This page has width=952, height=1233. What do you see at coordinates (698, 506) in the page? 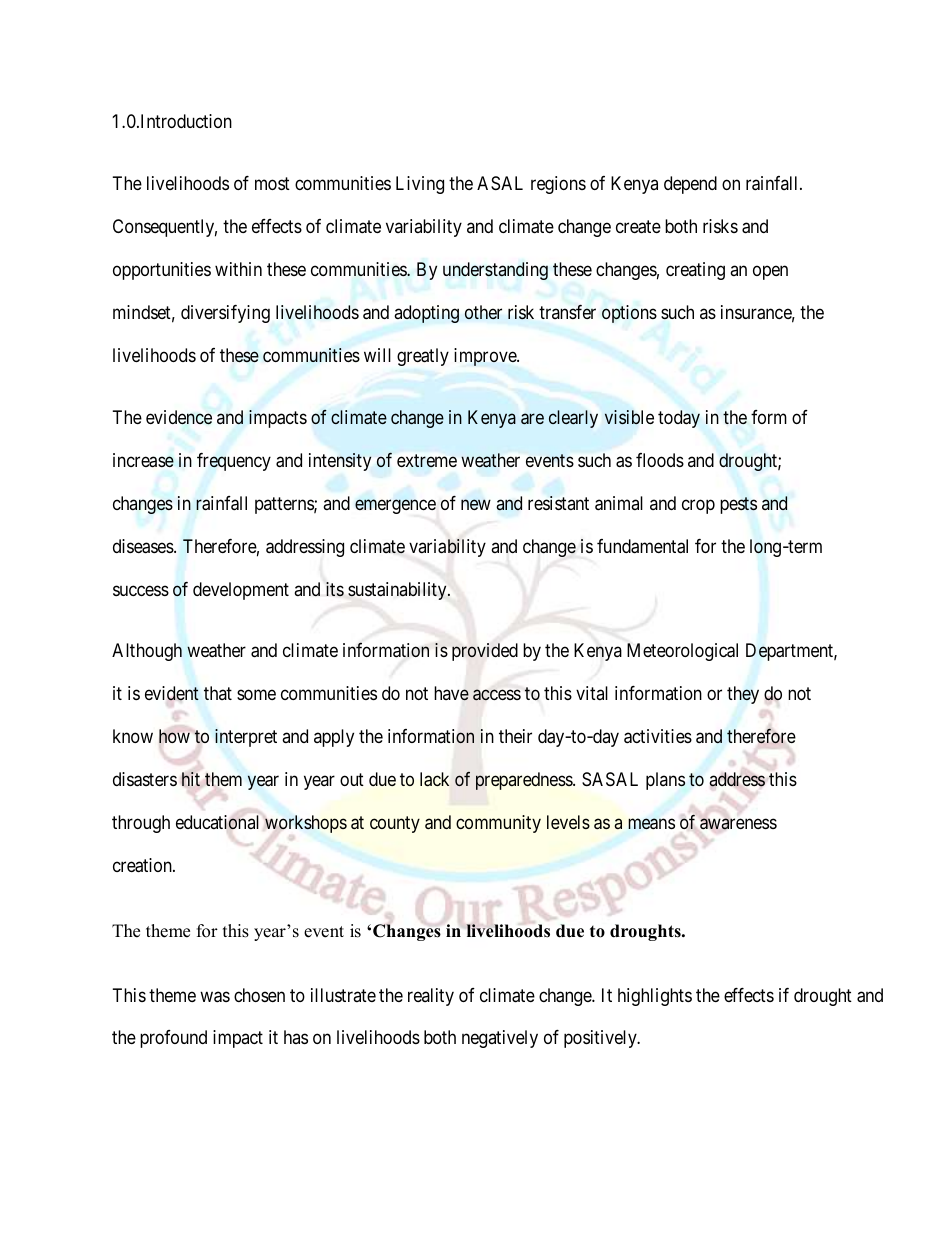
I see `crop` at bounding box center [698, 506].
